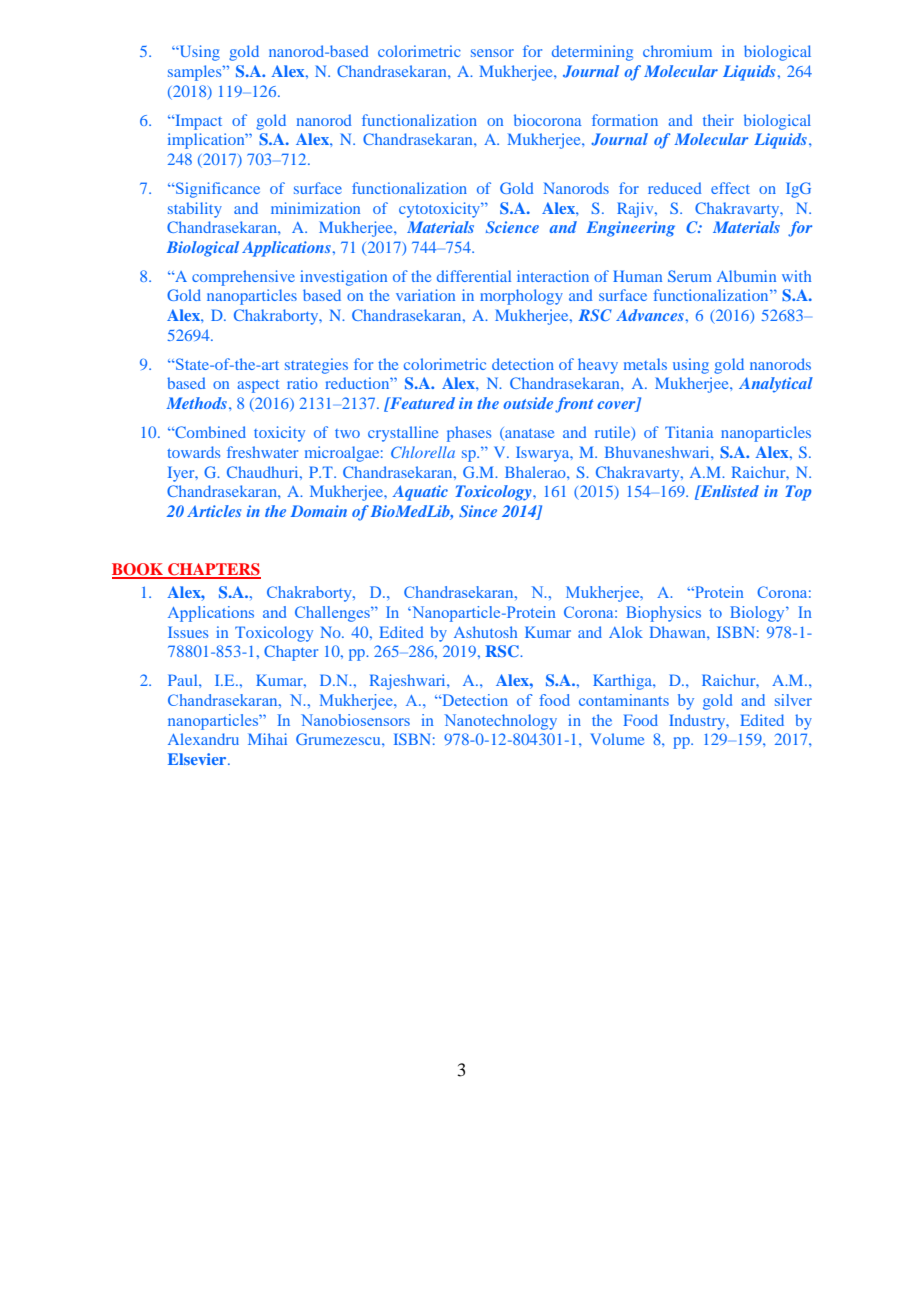 This screenshot has width=924, height=1308. What do you see at coordinates (196, 403) in the screenshot?
I see `Methods` at bounding box center [196, 403].
